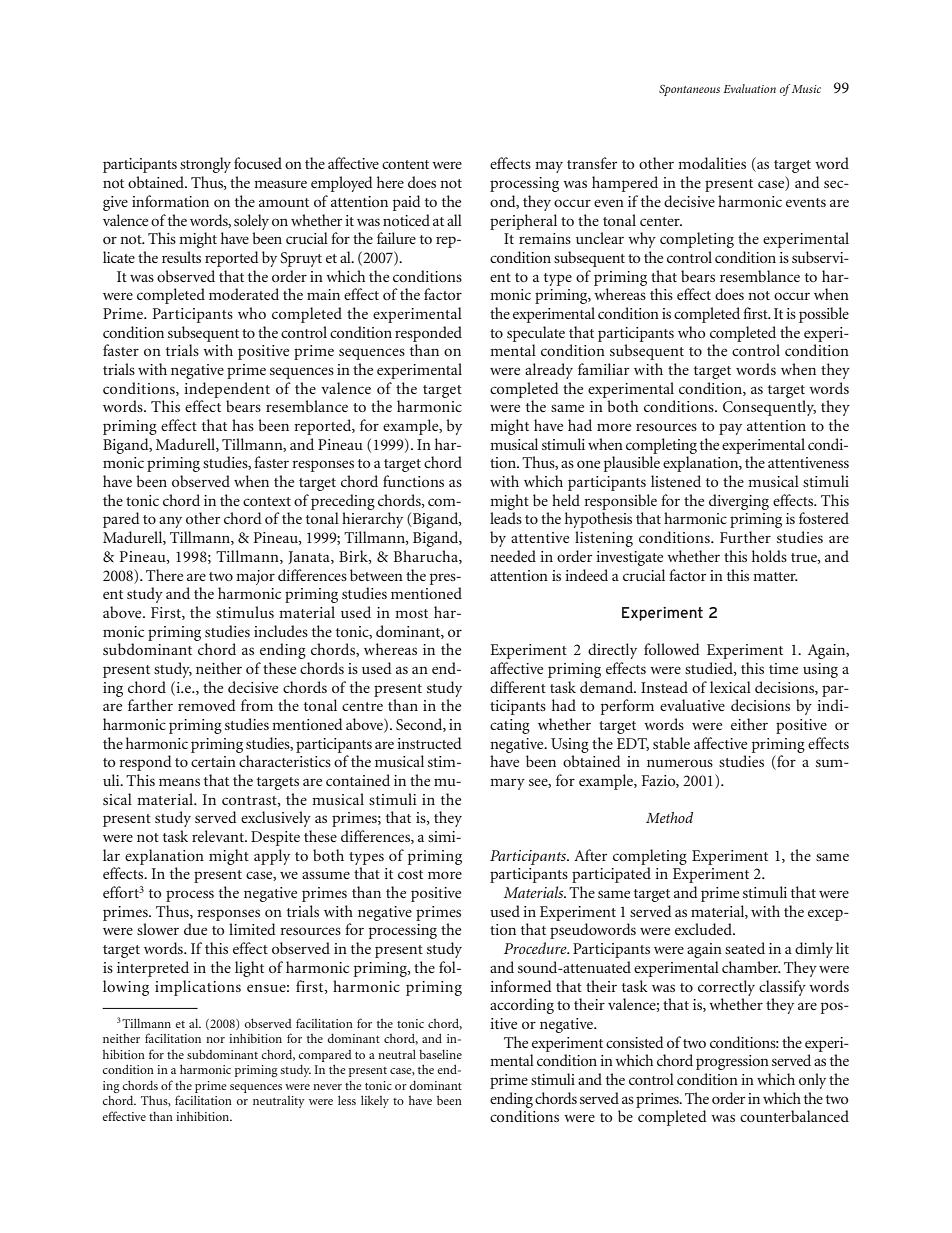 The image size is (952, 1233). What do you see at coordinates (255, 577) in the screenshot?
I see `major` at bounding box center [255, 577].
